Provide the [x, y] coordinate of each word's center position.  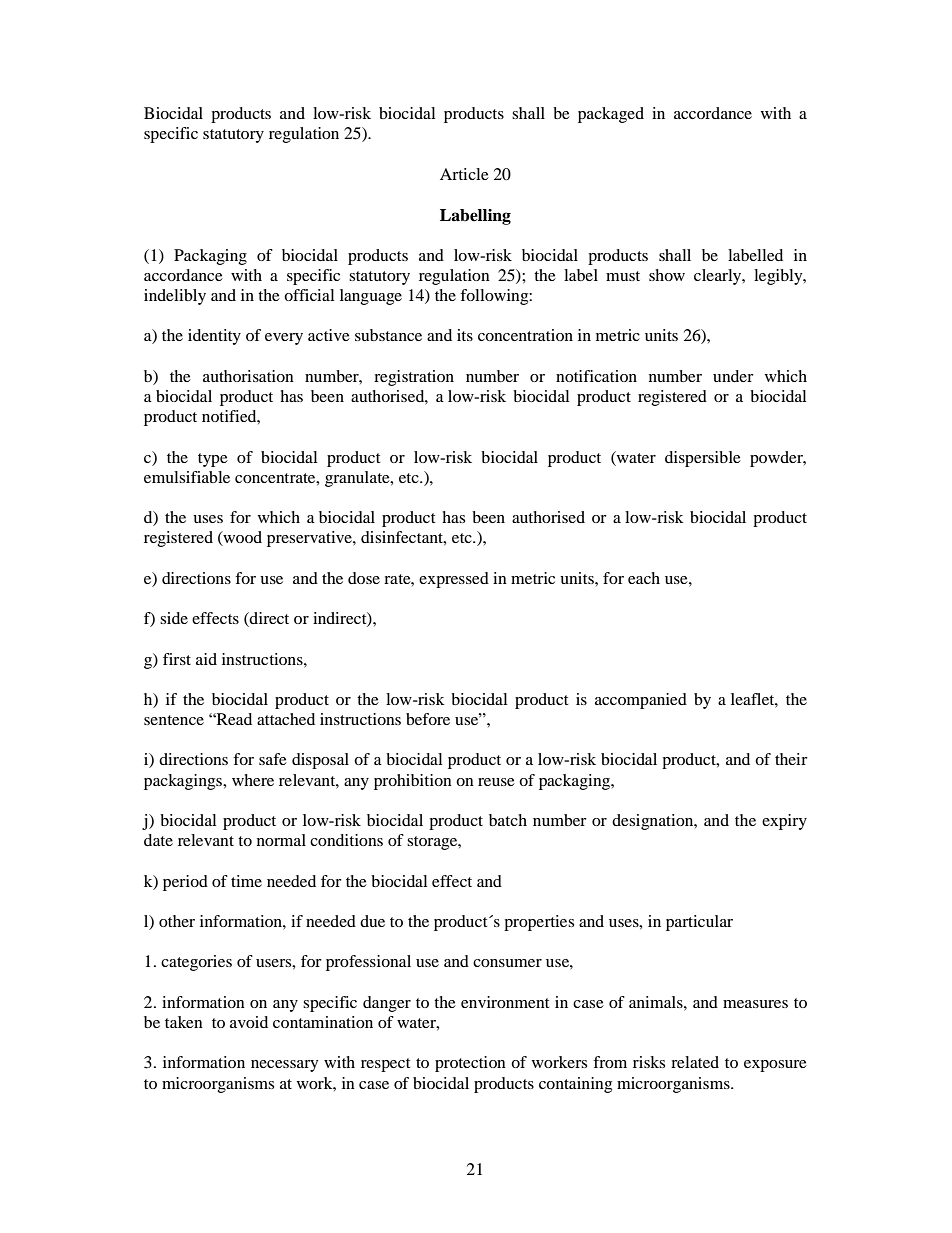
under [733, 376]
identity [214, 337]
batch [508, 820]
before [428, 719]
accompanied [641, 701]
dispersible [703, 459]
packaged [611, 115]
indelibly [175, 297]
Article [464, 174]
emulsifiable [187, 477]
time [246, 881]
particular [699, 923]
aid [206, 659]
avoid [249, 1022]
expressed [454, 580]
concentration [525, 335]
